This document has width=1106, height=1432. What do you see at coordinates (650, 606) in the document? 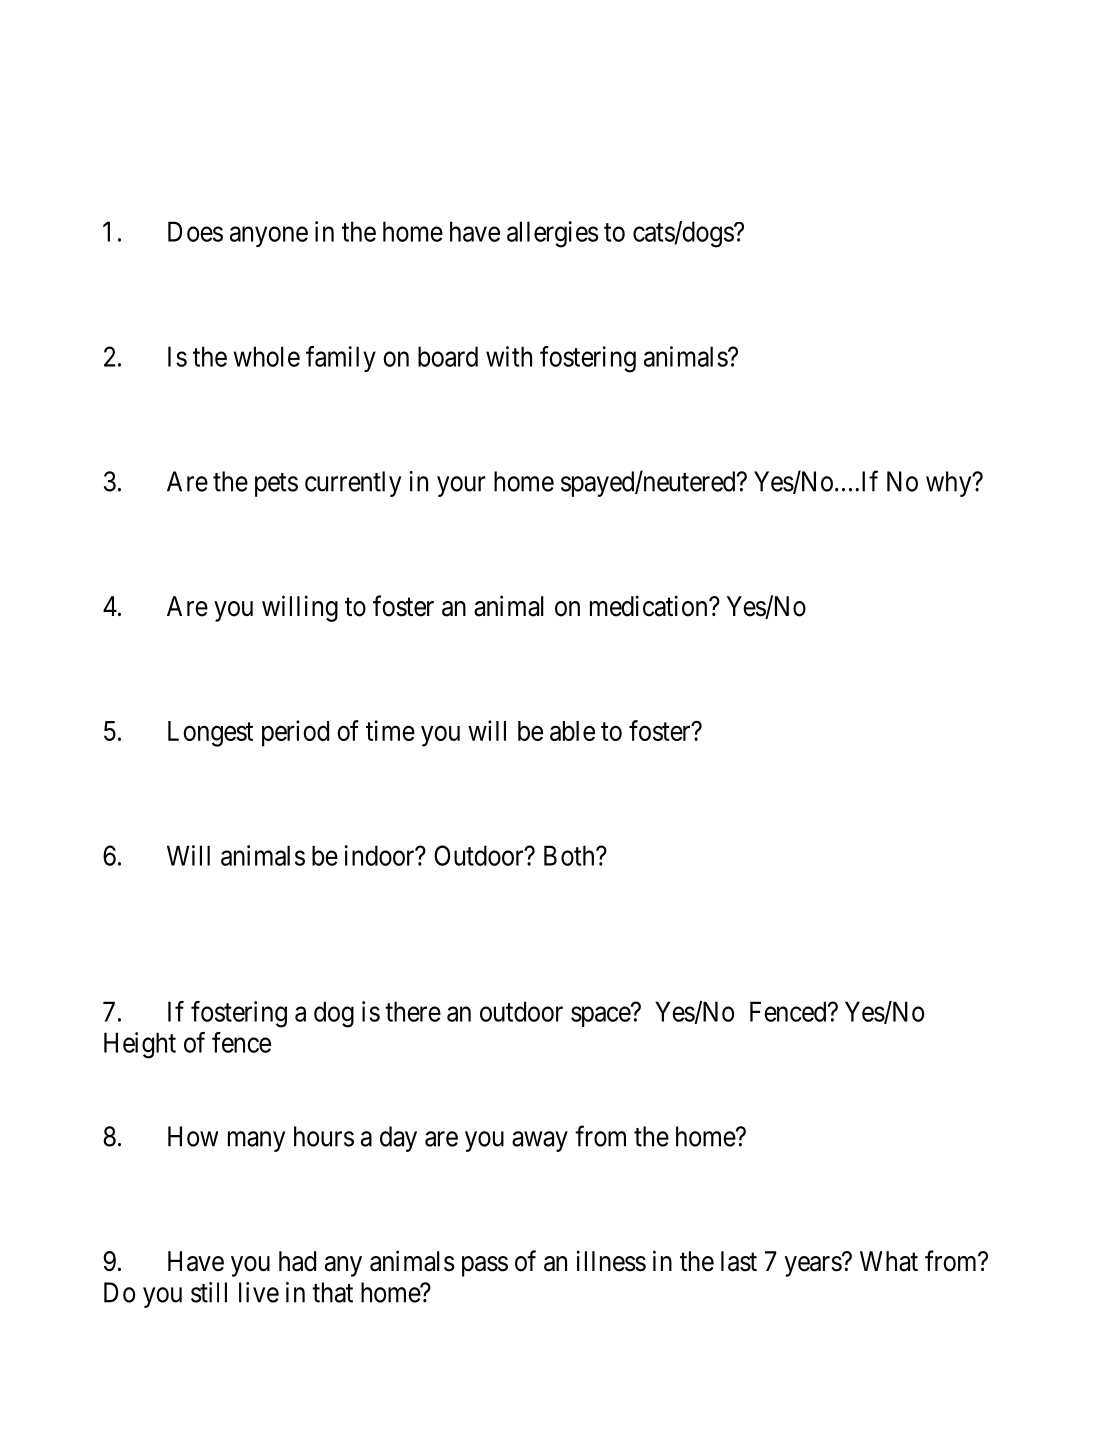
I see `medication` at bounding box center [650, 606].
